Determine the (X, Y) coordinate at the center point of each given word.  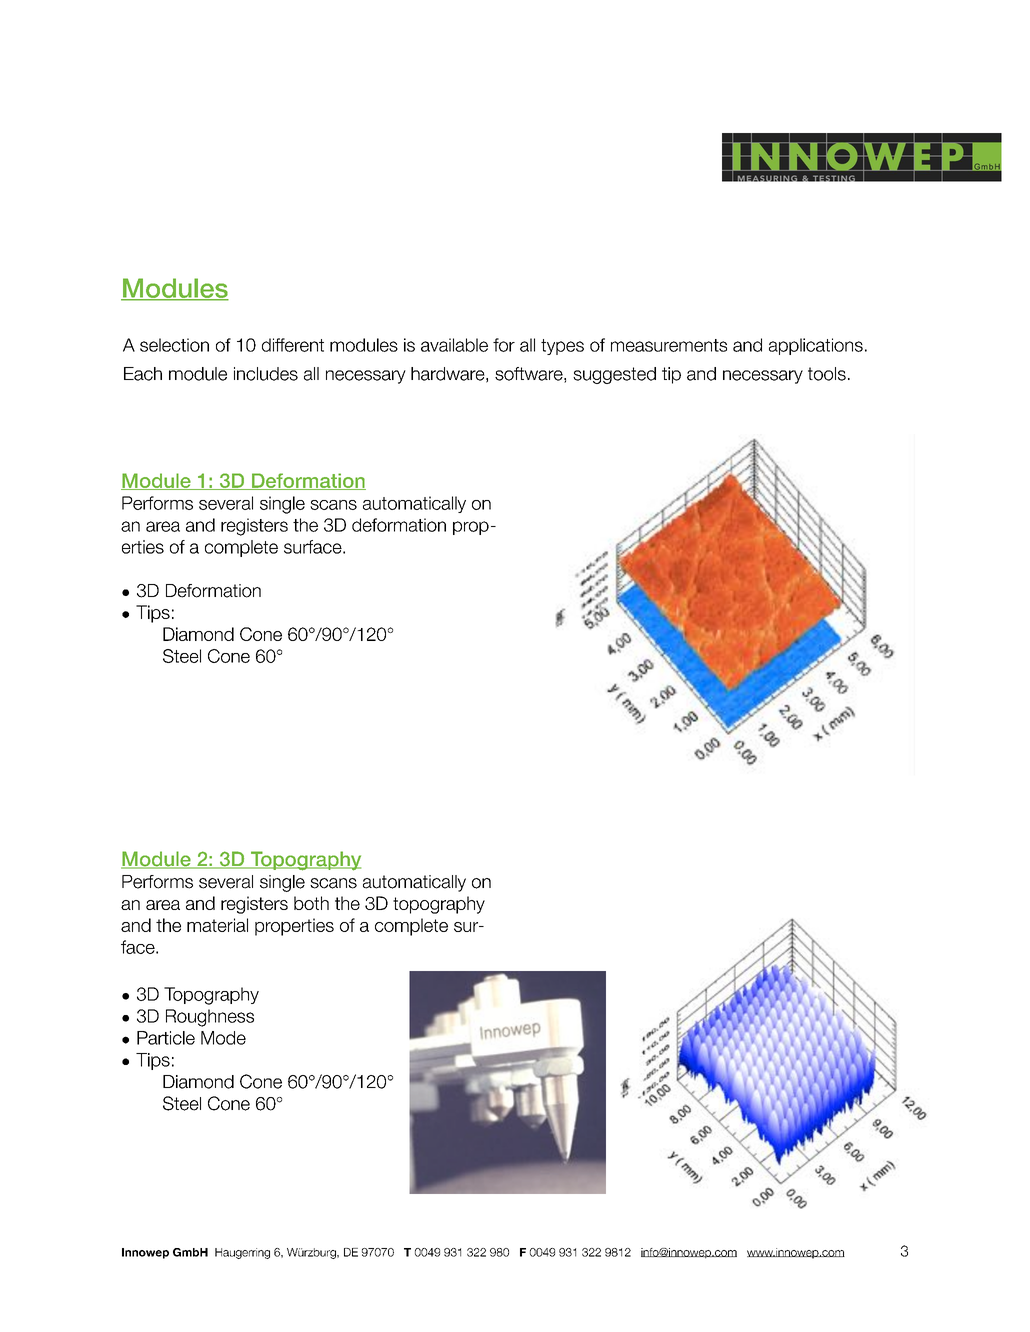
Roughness (210, 1018)
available (454, 345)
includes (266, 374)
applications (816, 346)
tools (827, 374)
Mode (223, 1038)
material (217, 925)
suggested (614, 375)
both (311, 903)
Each (143, 374)
